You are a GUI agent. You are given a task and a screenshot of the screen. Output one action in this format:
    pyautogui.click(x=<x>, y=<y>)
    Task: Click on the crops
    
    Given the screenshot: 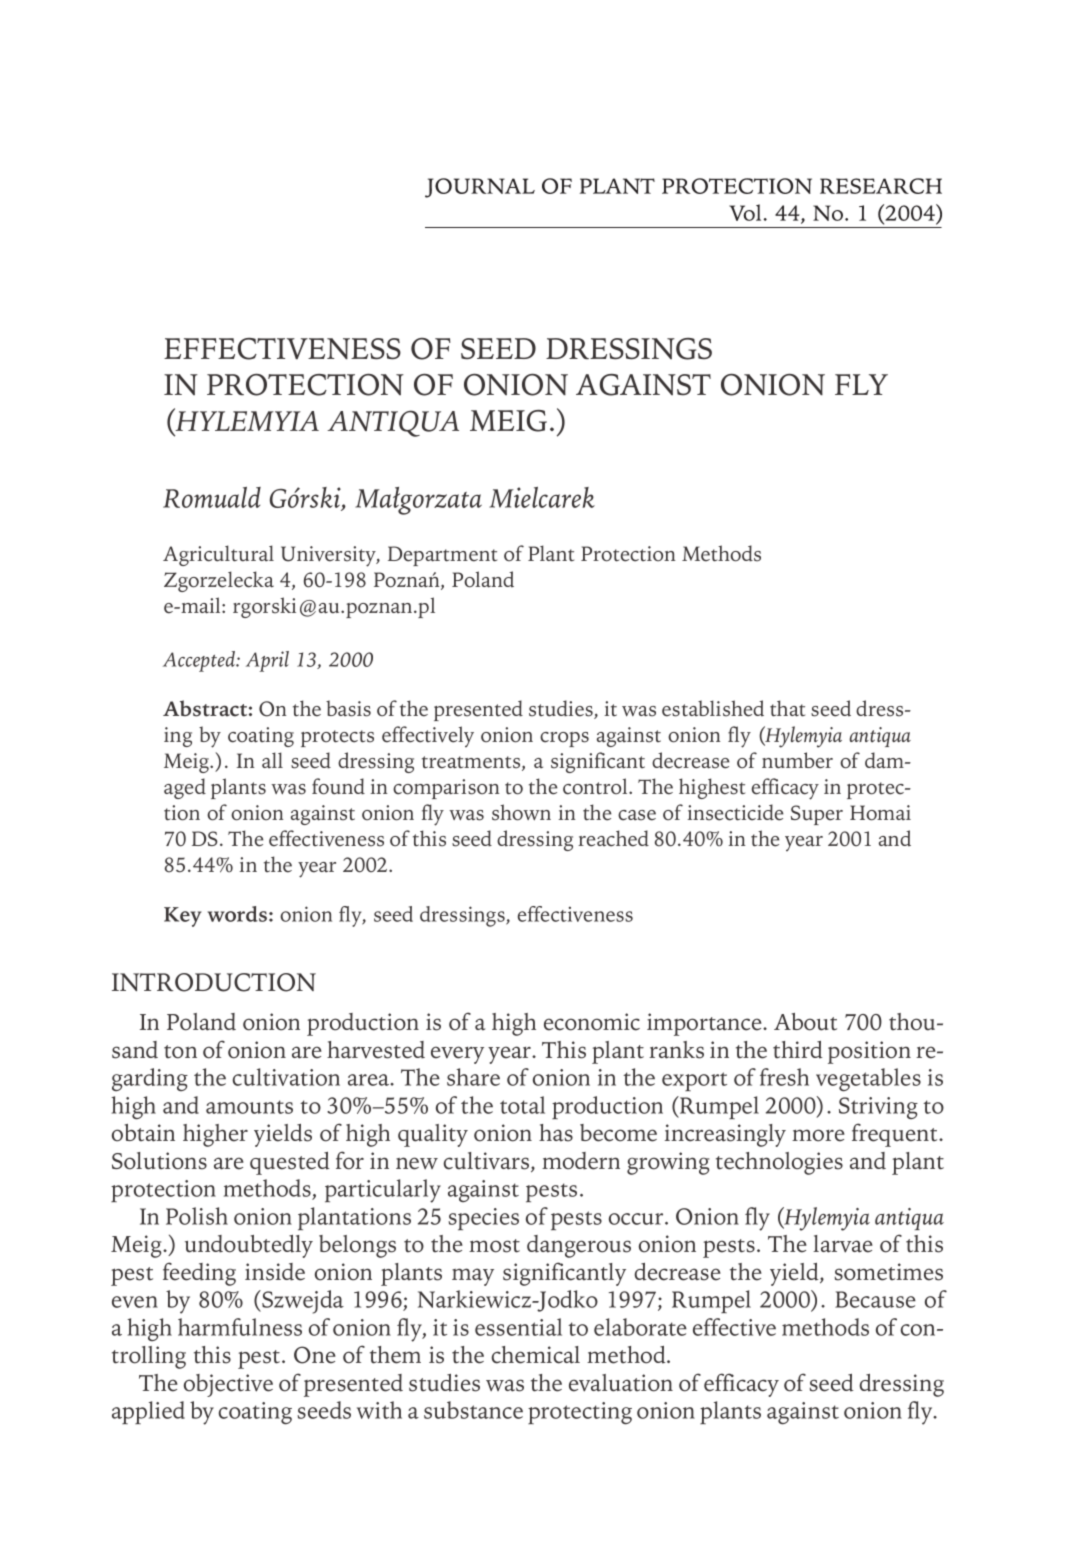 What is the action you would take?
    pyautogui.click(x=564, y=739)
